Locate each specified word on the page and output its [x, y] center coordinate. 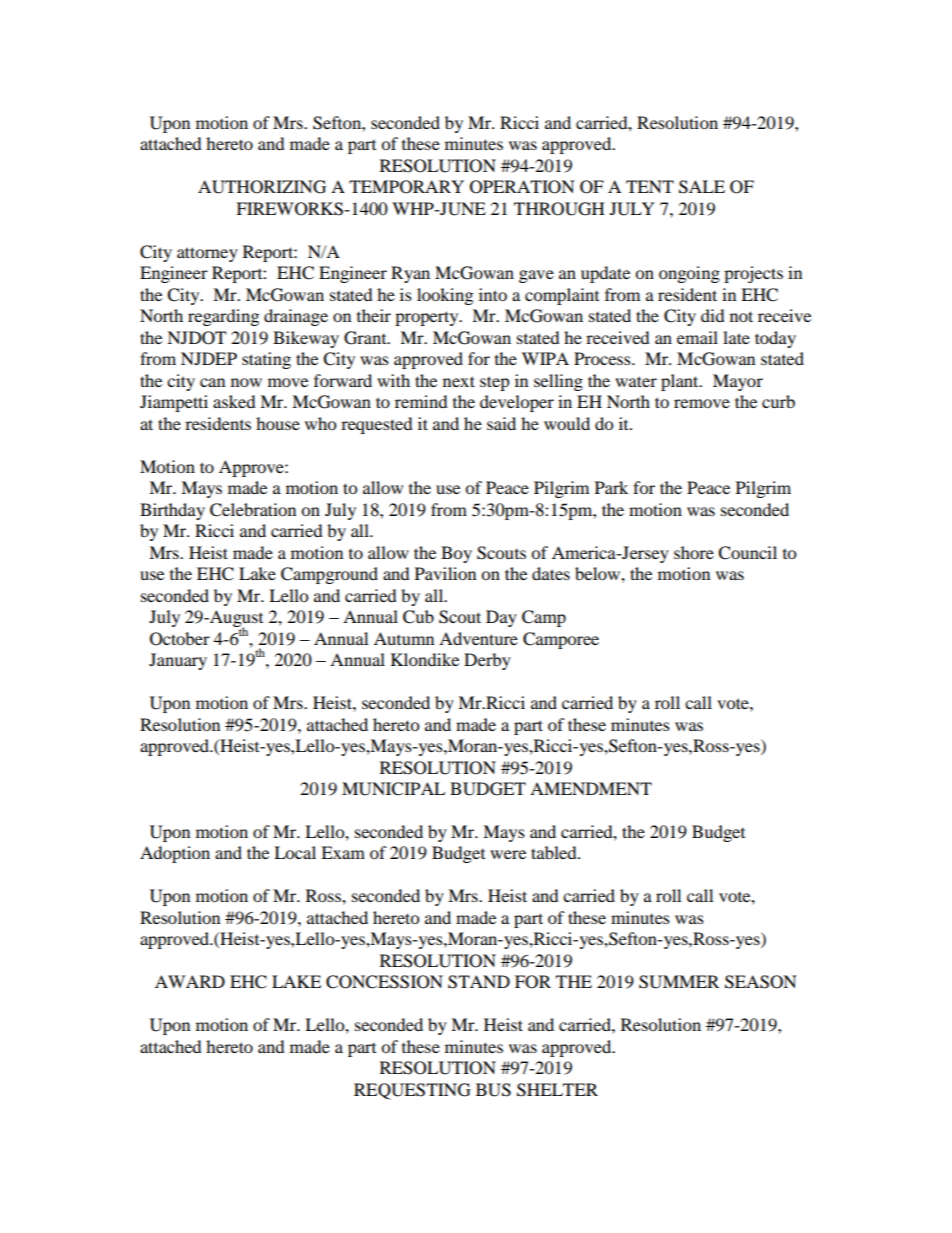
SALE [702, 187]
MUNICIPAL [393, 789]
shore [694, 552]
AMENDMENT [591, 788]
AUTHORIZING [262, 187]
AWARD [190, 981]
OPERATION [522, 187]
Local [295, 852]
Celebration [253, 510]
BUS [493, 1090]
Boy [456, 554]
